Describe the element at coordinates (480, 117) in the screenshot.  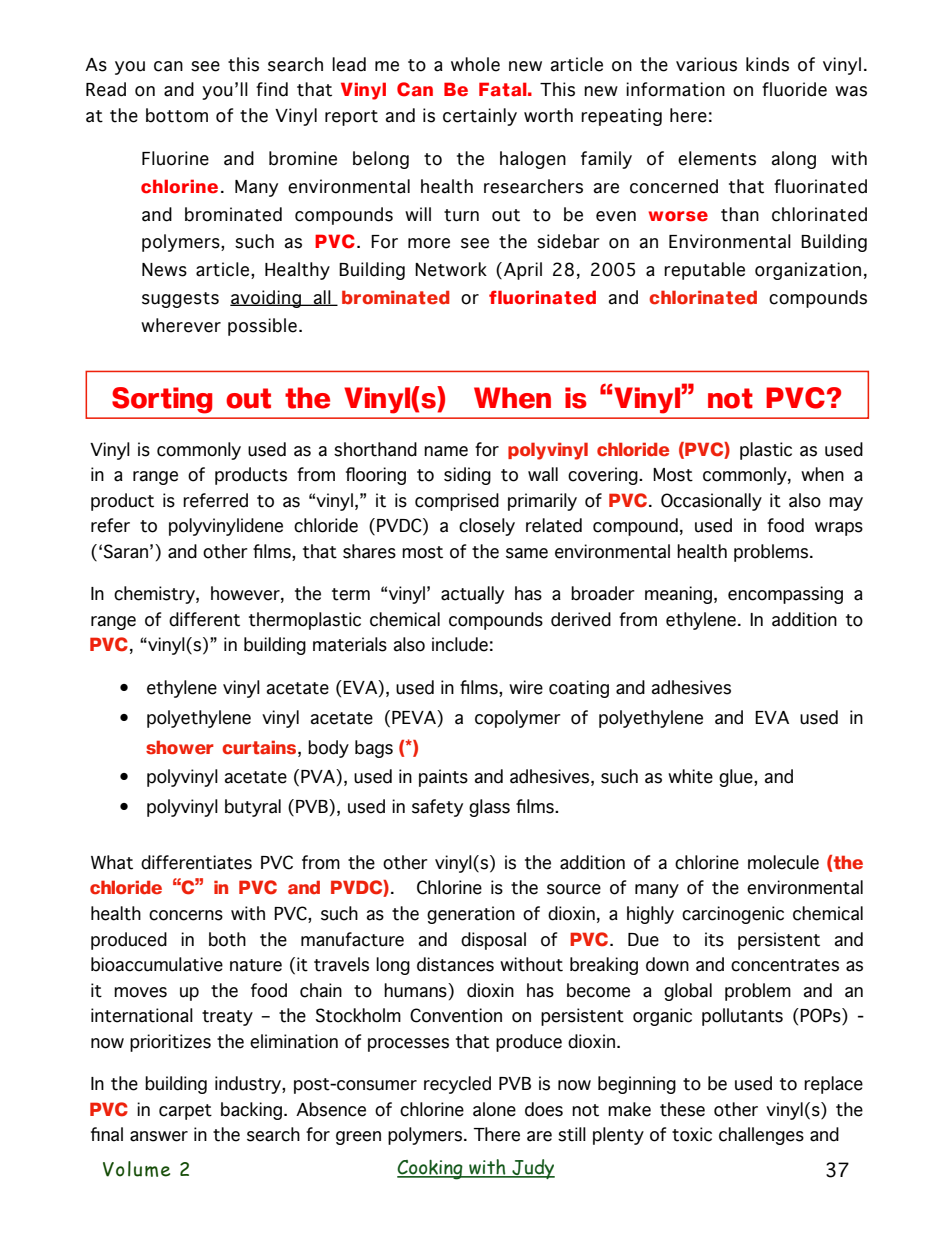
I see `certainly` at that location.
